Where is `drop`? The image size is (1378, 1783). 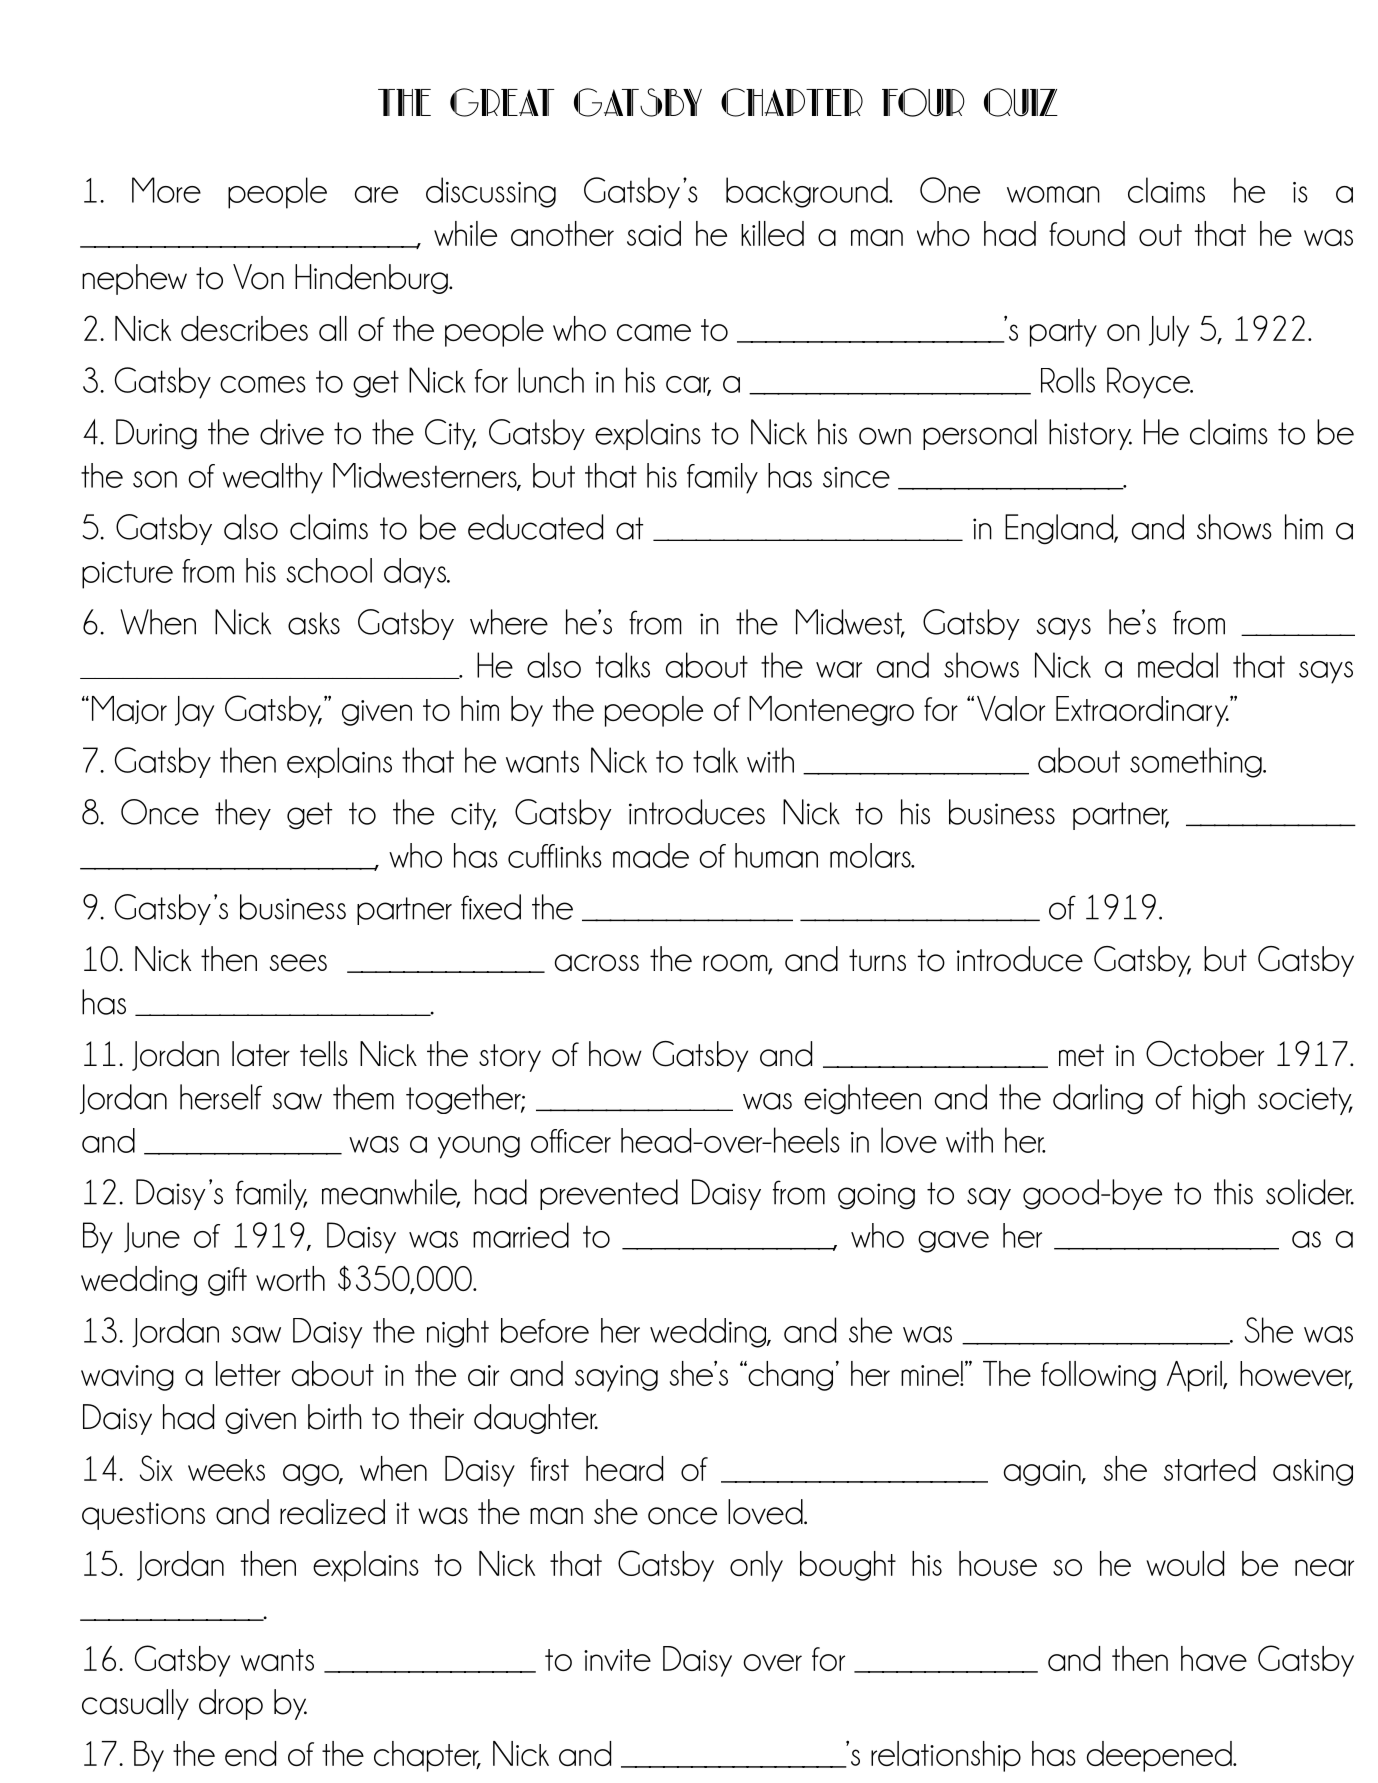 drop is located at coordinates (231, 1704).
